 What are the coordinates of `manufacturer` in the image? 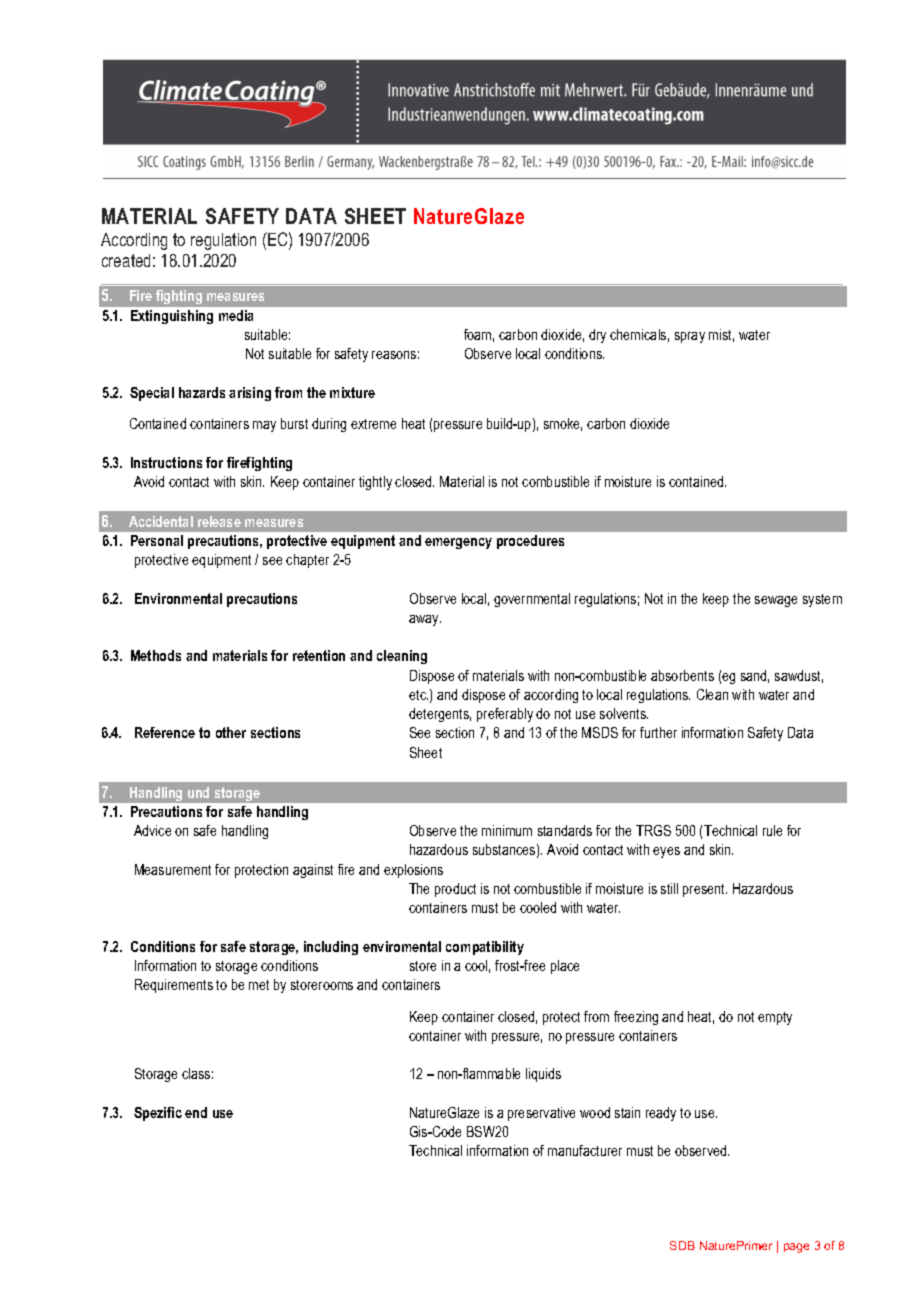 It's located at (585, 1150).
